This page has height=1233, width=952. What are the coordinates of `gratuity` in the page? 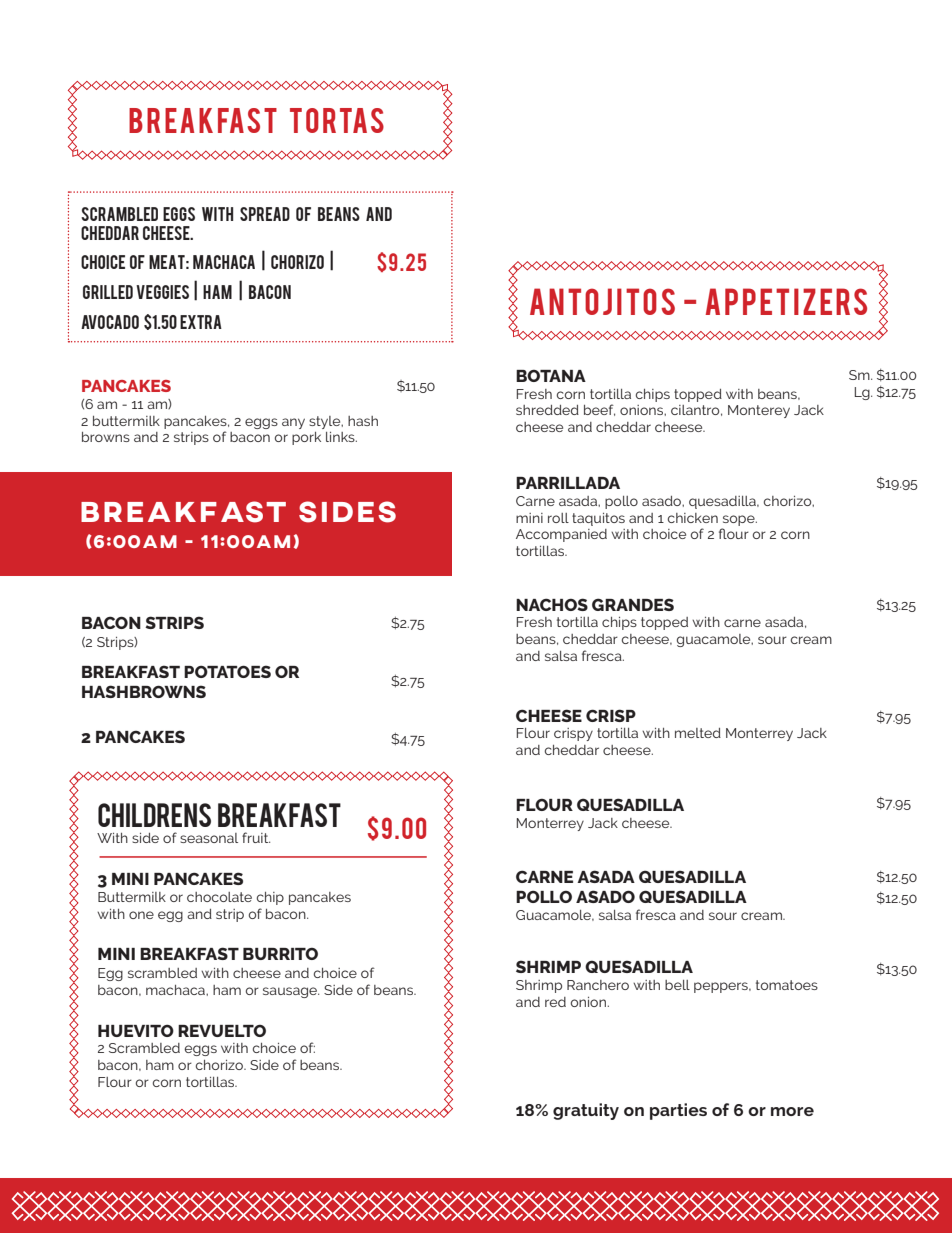 It's located at (586, 1111).
